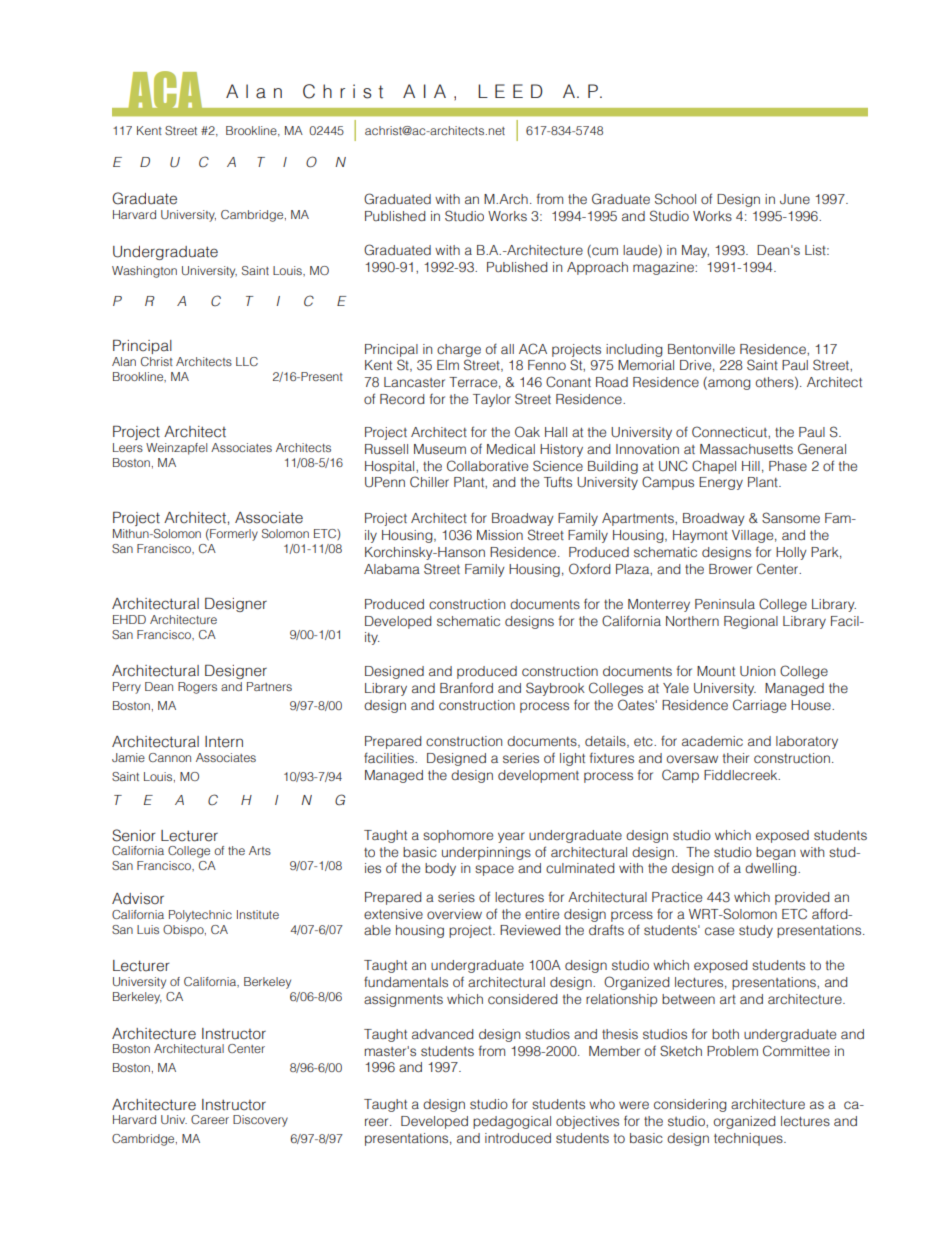 The image size is (952, 1233). Describe the element at coordinates (466, 687) in the screenshot. I see `Branford` at that location.
